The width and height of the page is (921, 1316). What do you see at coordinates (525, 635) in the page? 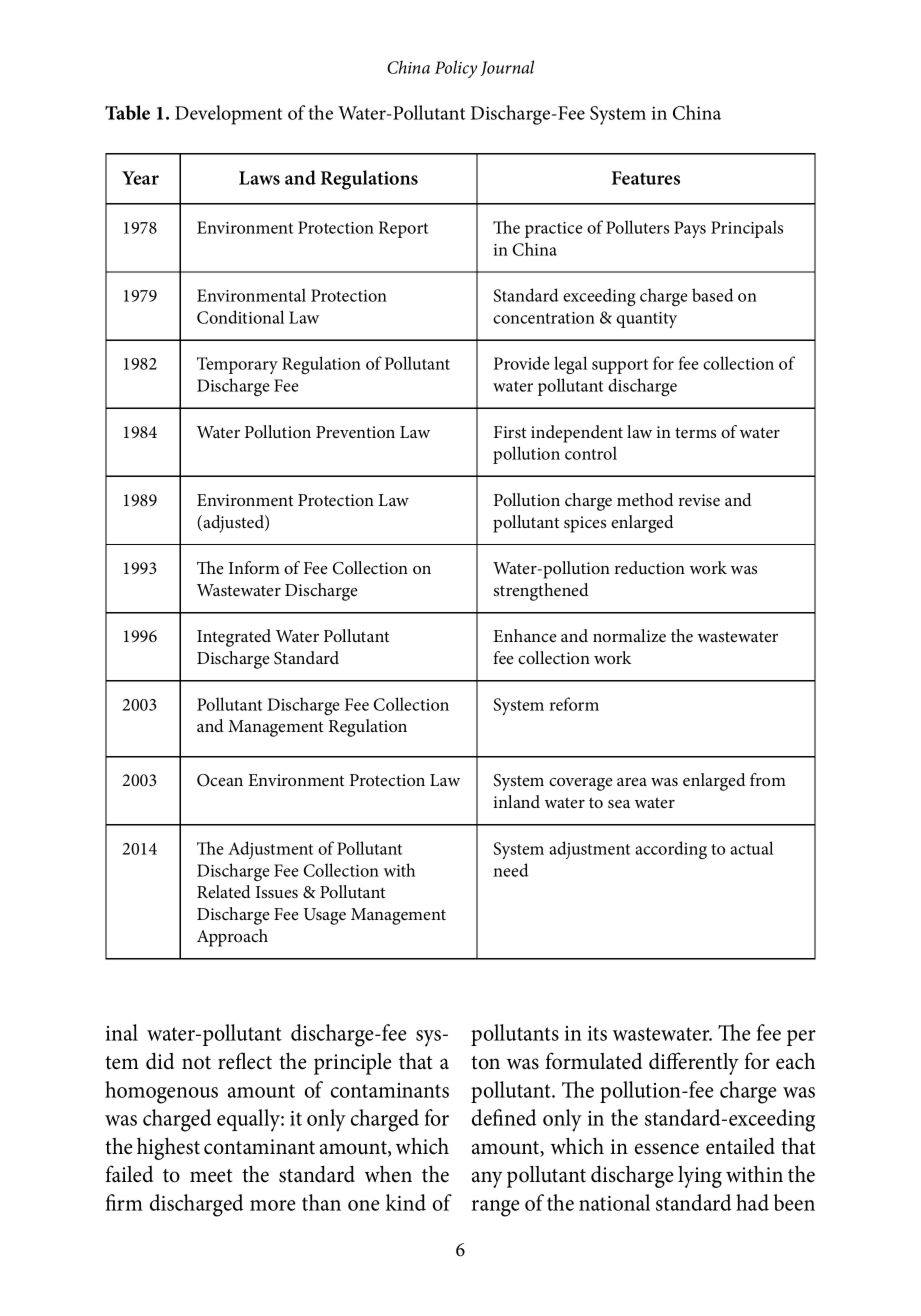
I see `Enhance` at bounding box center [525, 635].
